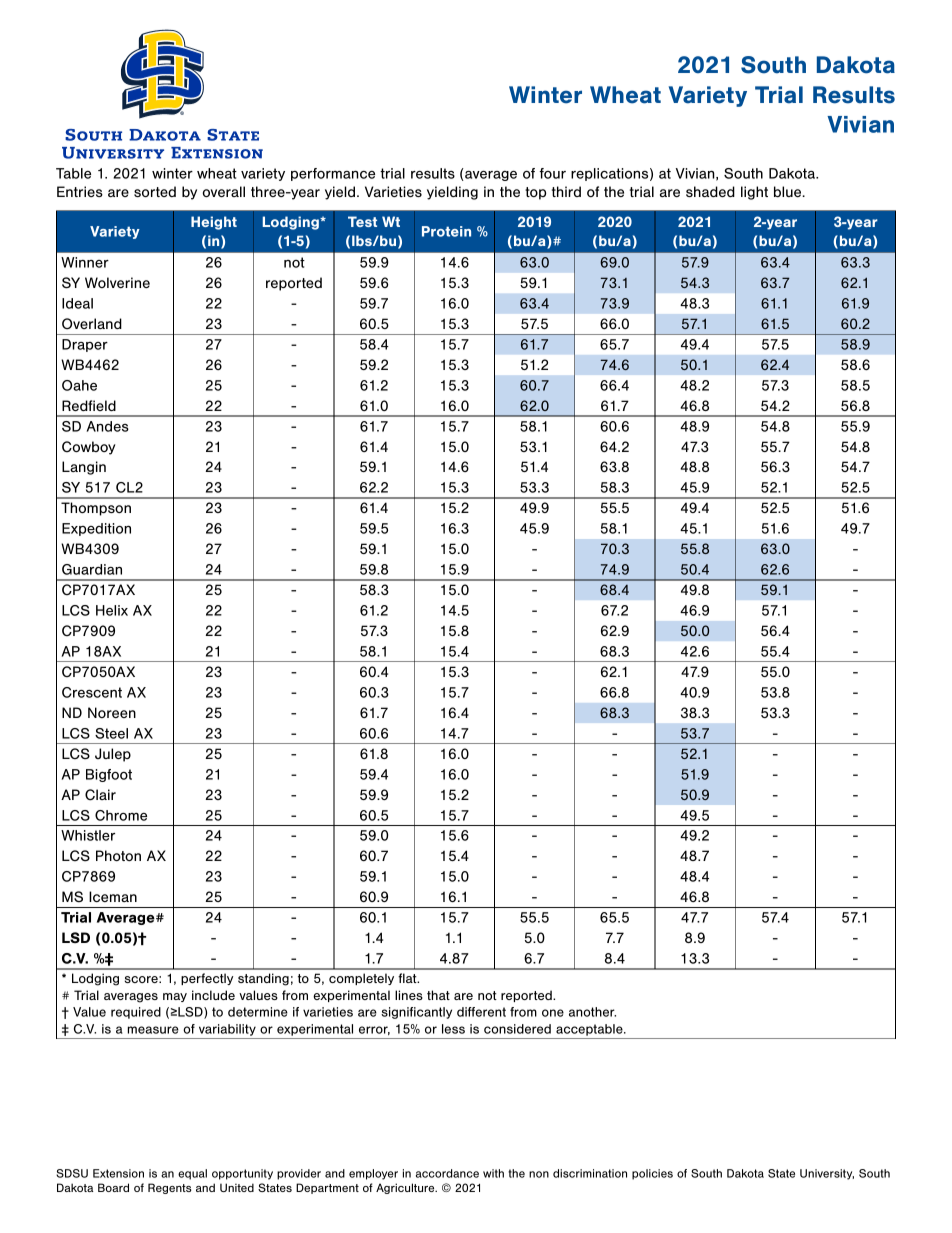 Image resolution: width=952 pixels, height=1233 pixels. Describe the element at coordinates (710, 191) in the screenshot. I see `shaded` at that location.
